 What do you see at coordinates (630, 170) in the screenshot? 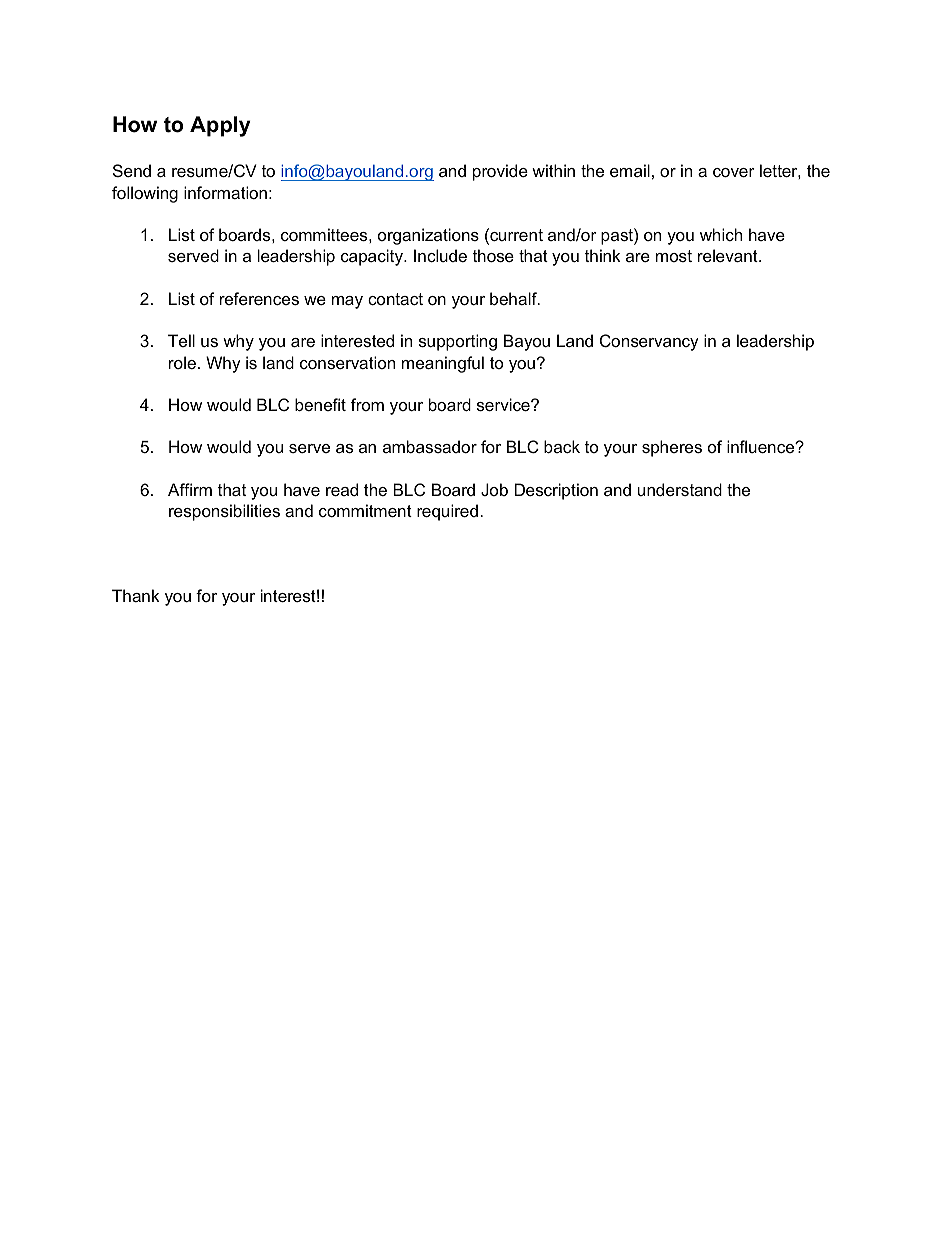
I see `email` at bounding box center [630, 170].
